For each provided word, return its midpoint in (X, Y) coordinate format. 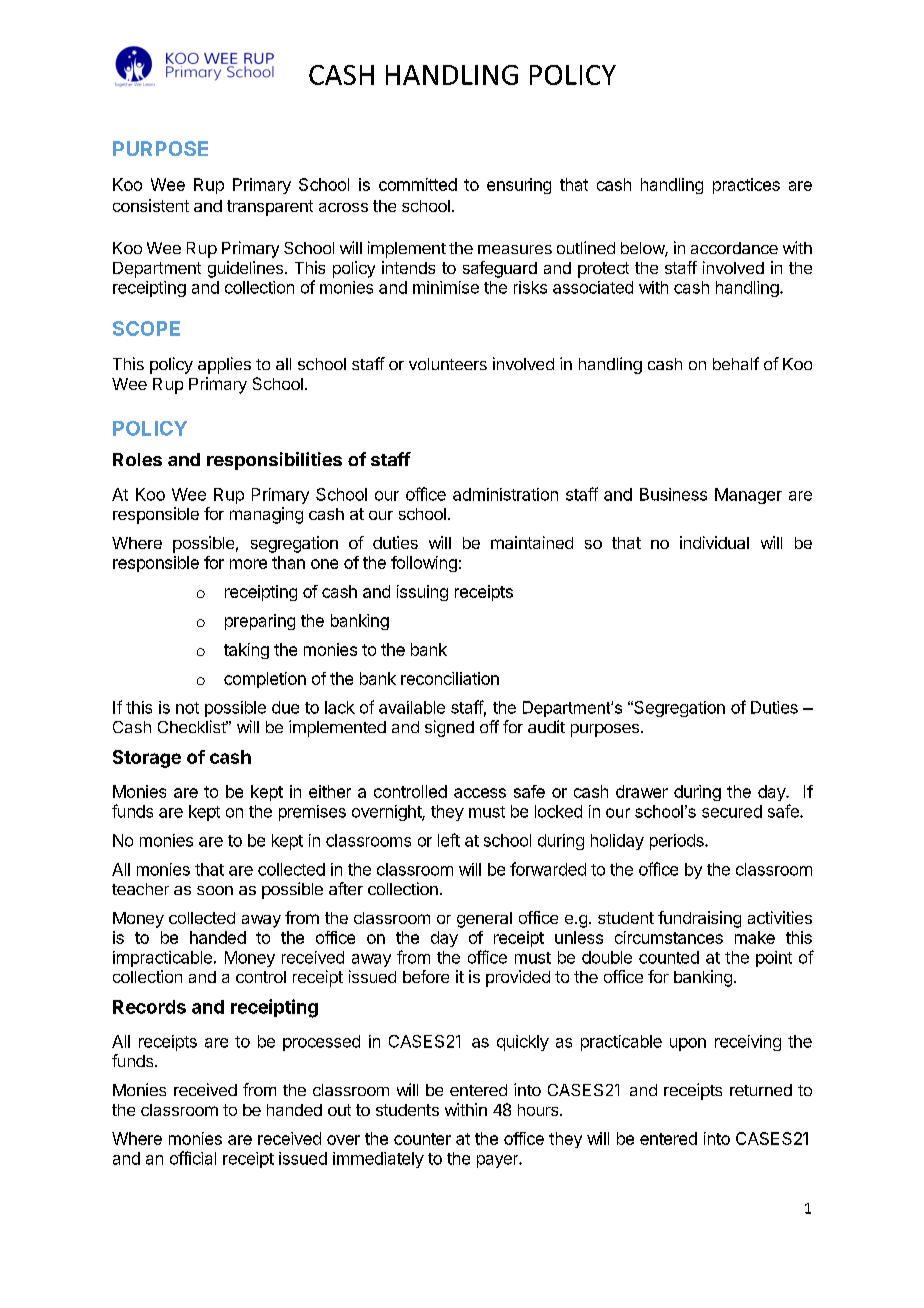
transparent (270, 208)
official (193, 1158)
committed (418, 184)
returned (761, 1090)
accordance (734, 248)
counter (422, 1139)
